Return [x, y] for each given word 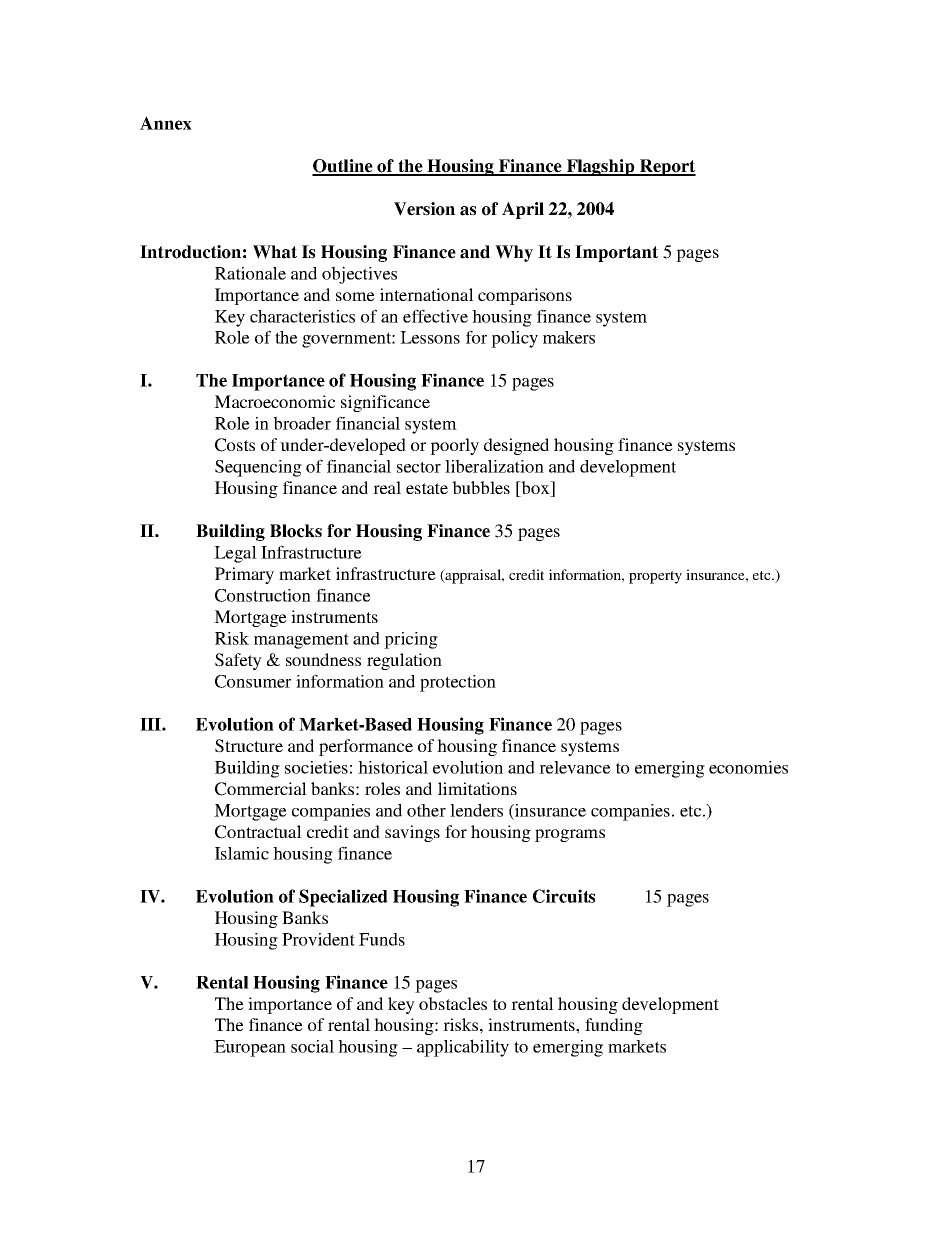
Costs [235, 445]
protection [458, 683]
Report [667, 167]
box [536, 489]
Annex [166, 123]
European [250, 1048]
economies [748, 767]
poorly [454, 446]
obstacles [453, 1003]
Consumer [253, 681]
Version [424, 209]
